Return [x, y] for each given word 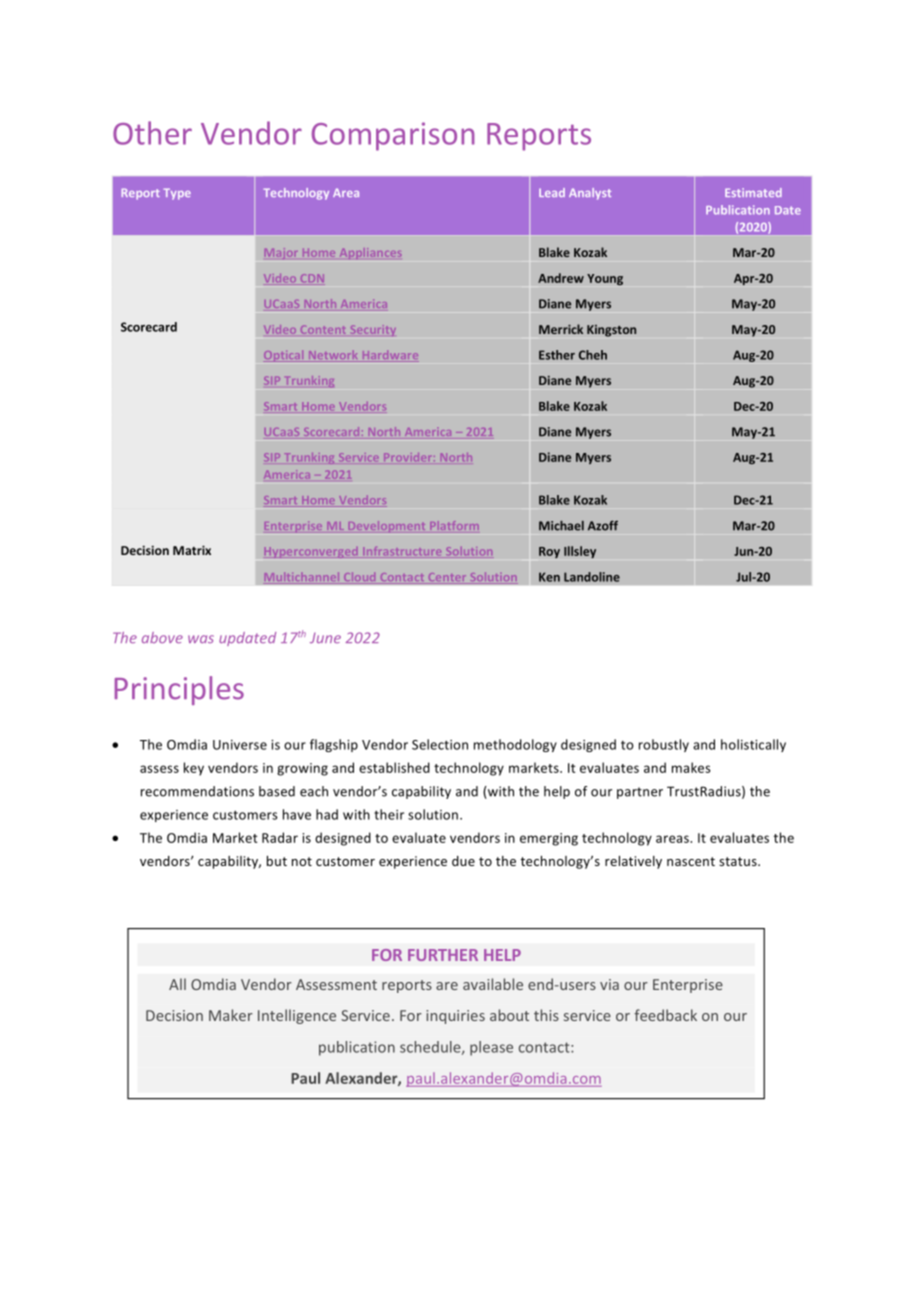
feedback [665, 1015]
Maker [231, 1015]
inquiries [455, 1017]
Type [177, 194]
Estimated [753, 192]
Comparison [393, 136]
